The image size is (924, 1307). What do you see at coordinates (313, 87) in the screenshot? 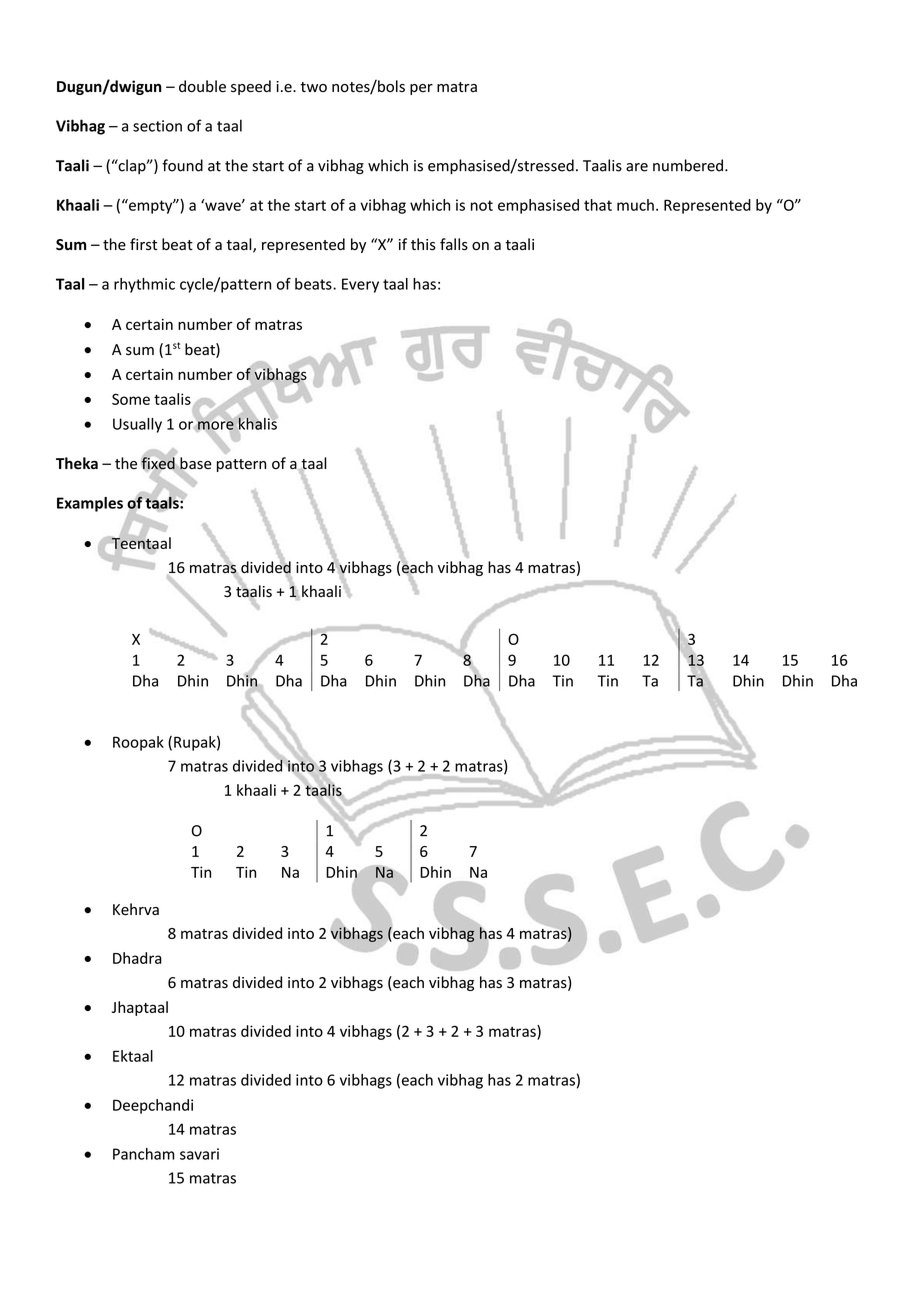
I see `two` at bounding box center [313, 87].
